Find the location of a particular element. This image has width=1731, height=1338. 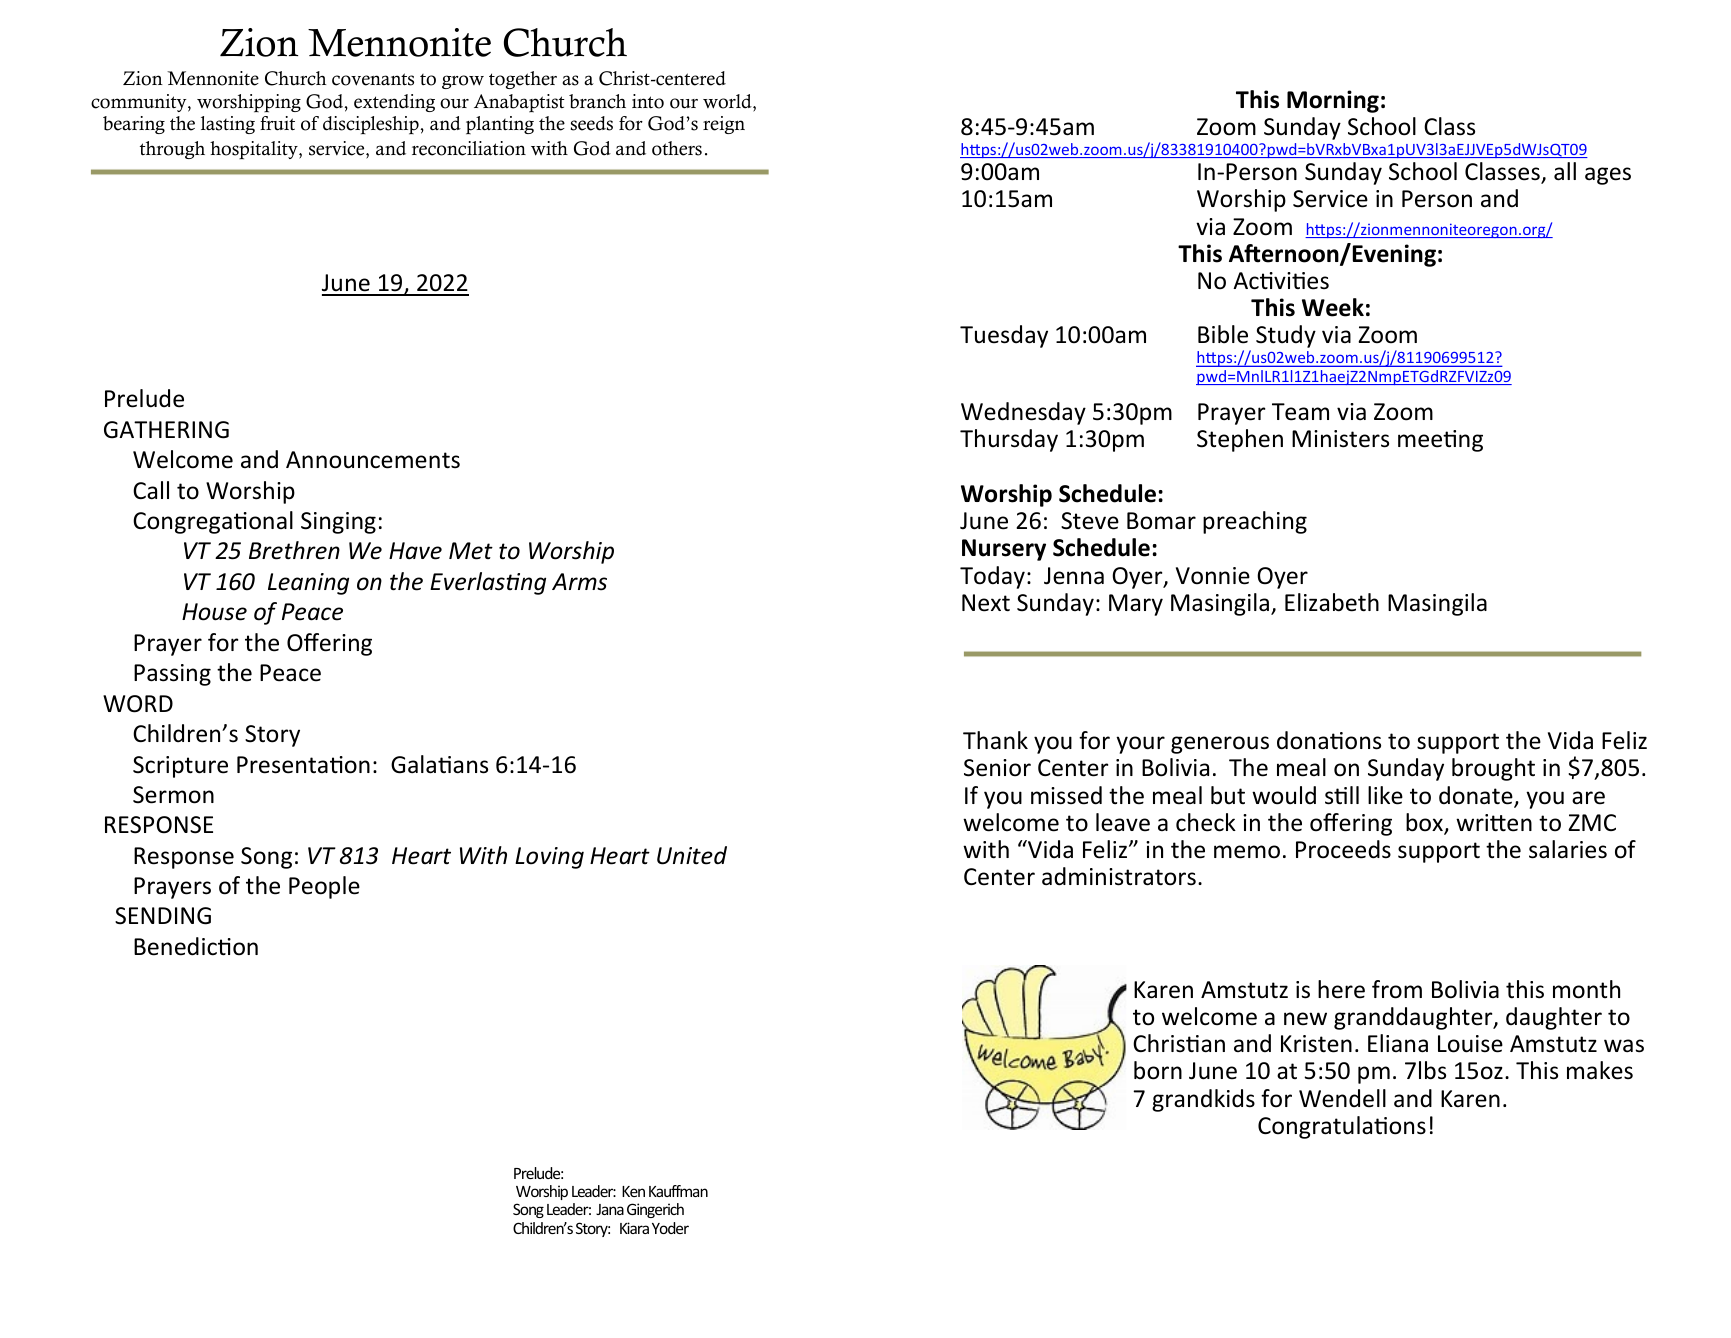

GATHERING is located at coordinates (166, 430).
